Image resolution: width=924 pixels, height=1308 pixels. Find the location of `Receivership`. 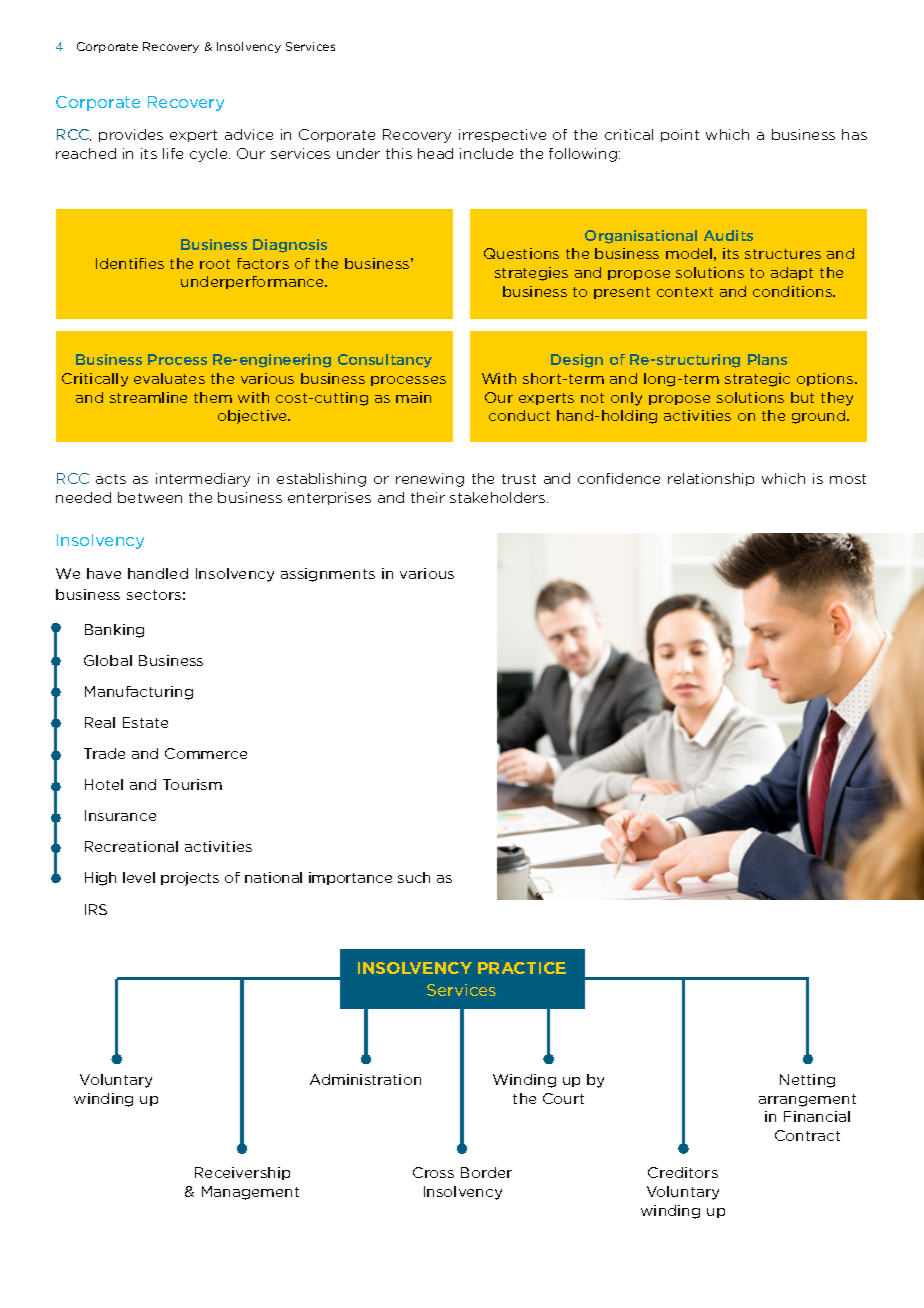

Receivership is located at coordinates (242, 1173).
